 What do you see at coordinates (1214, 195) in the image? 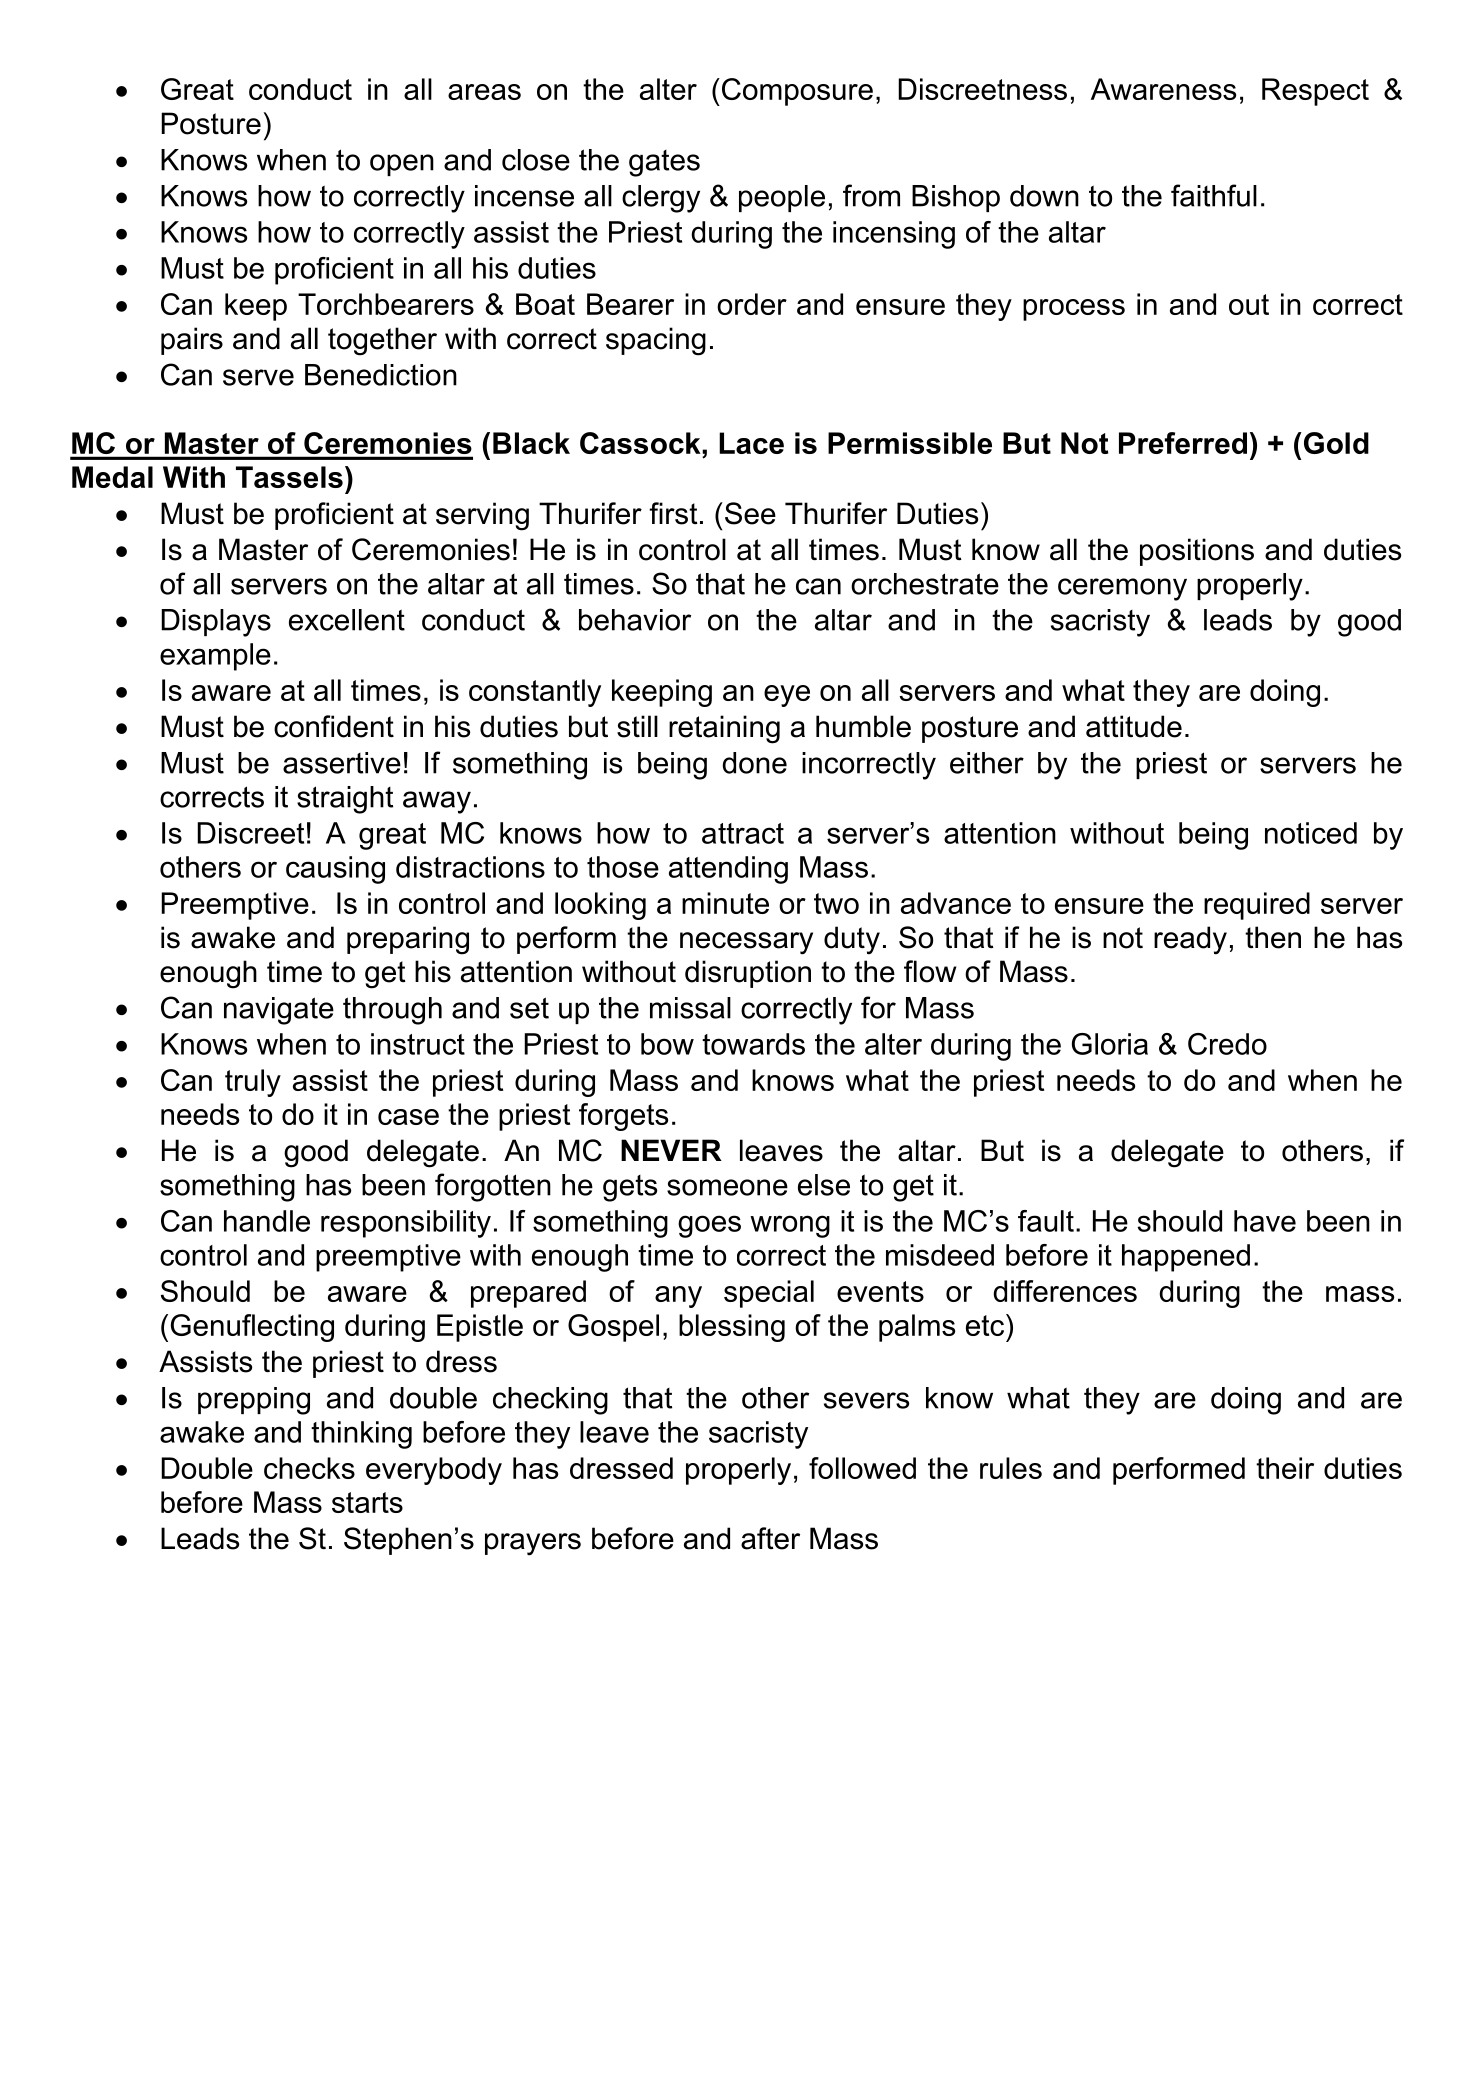
I see `faithful` at bounding box center [1214, 195].
